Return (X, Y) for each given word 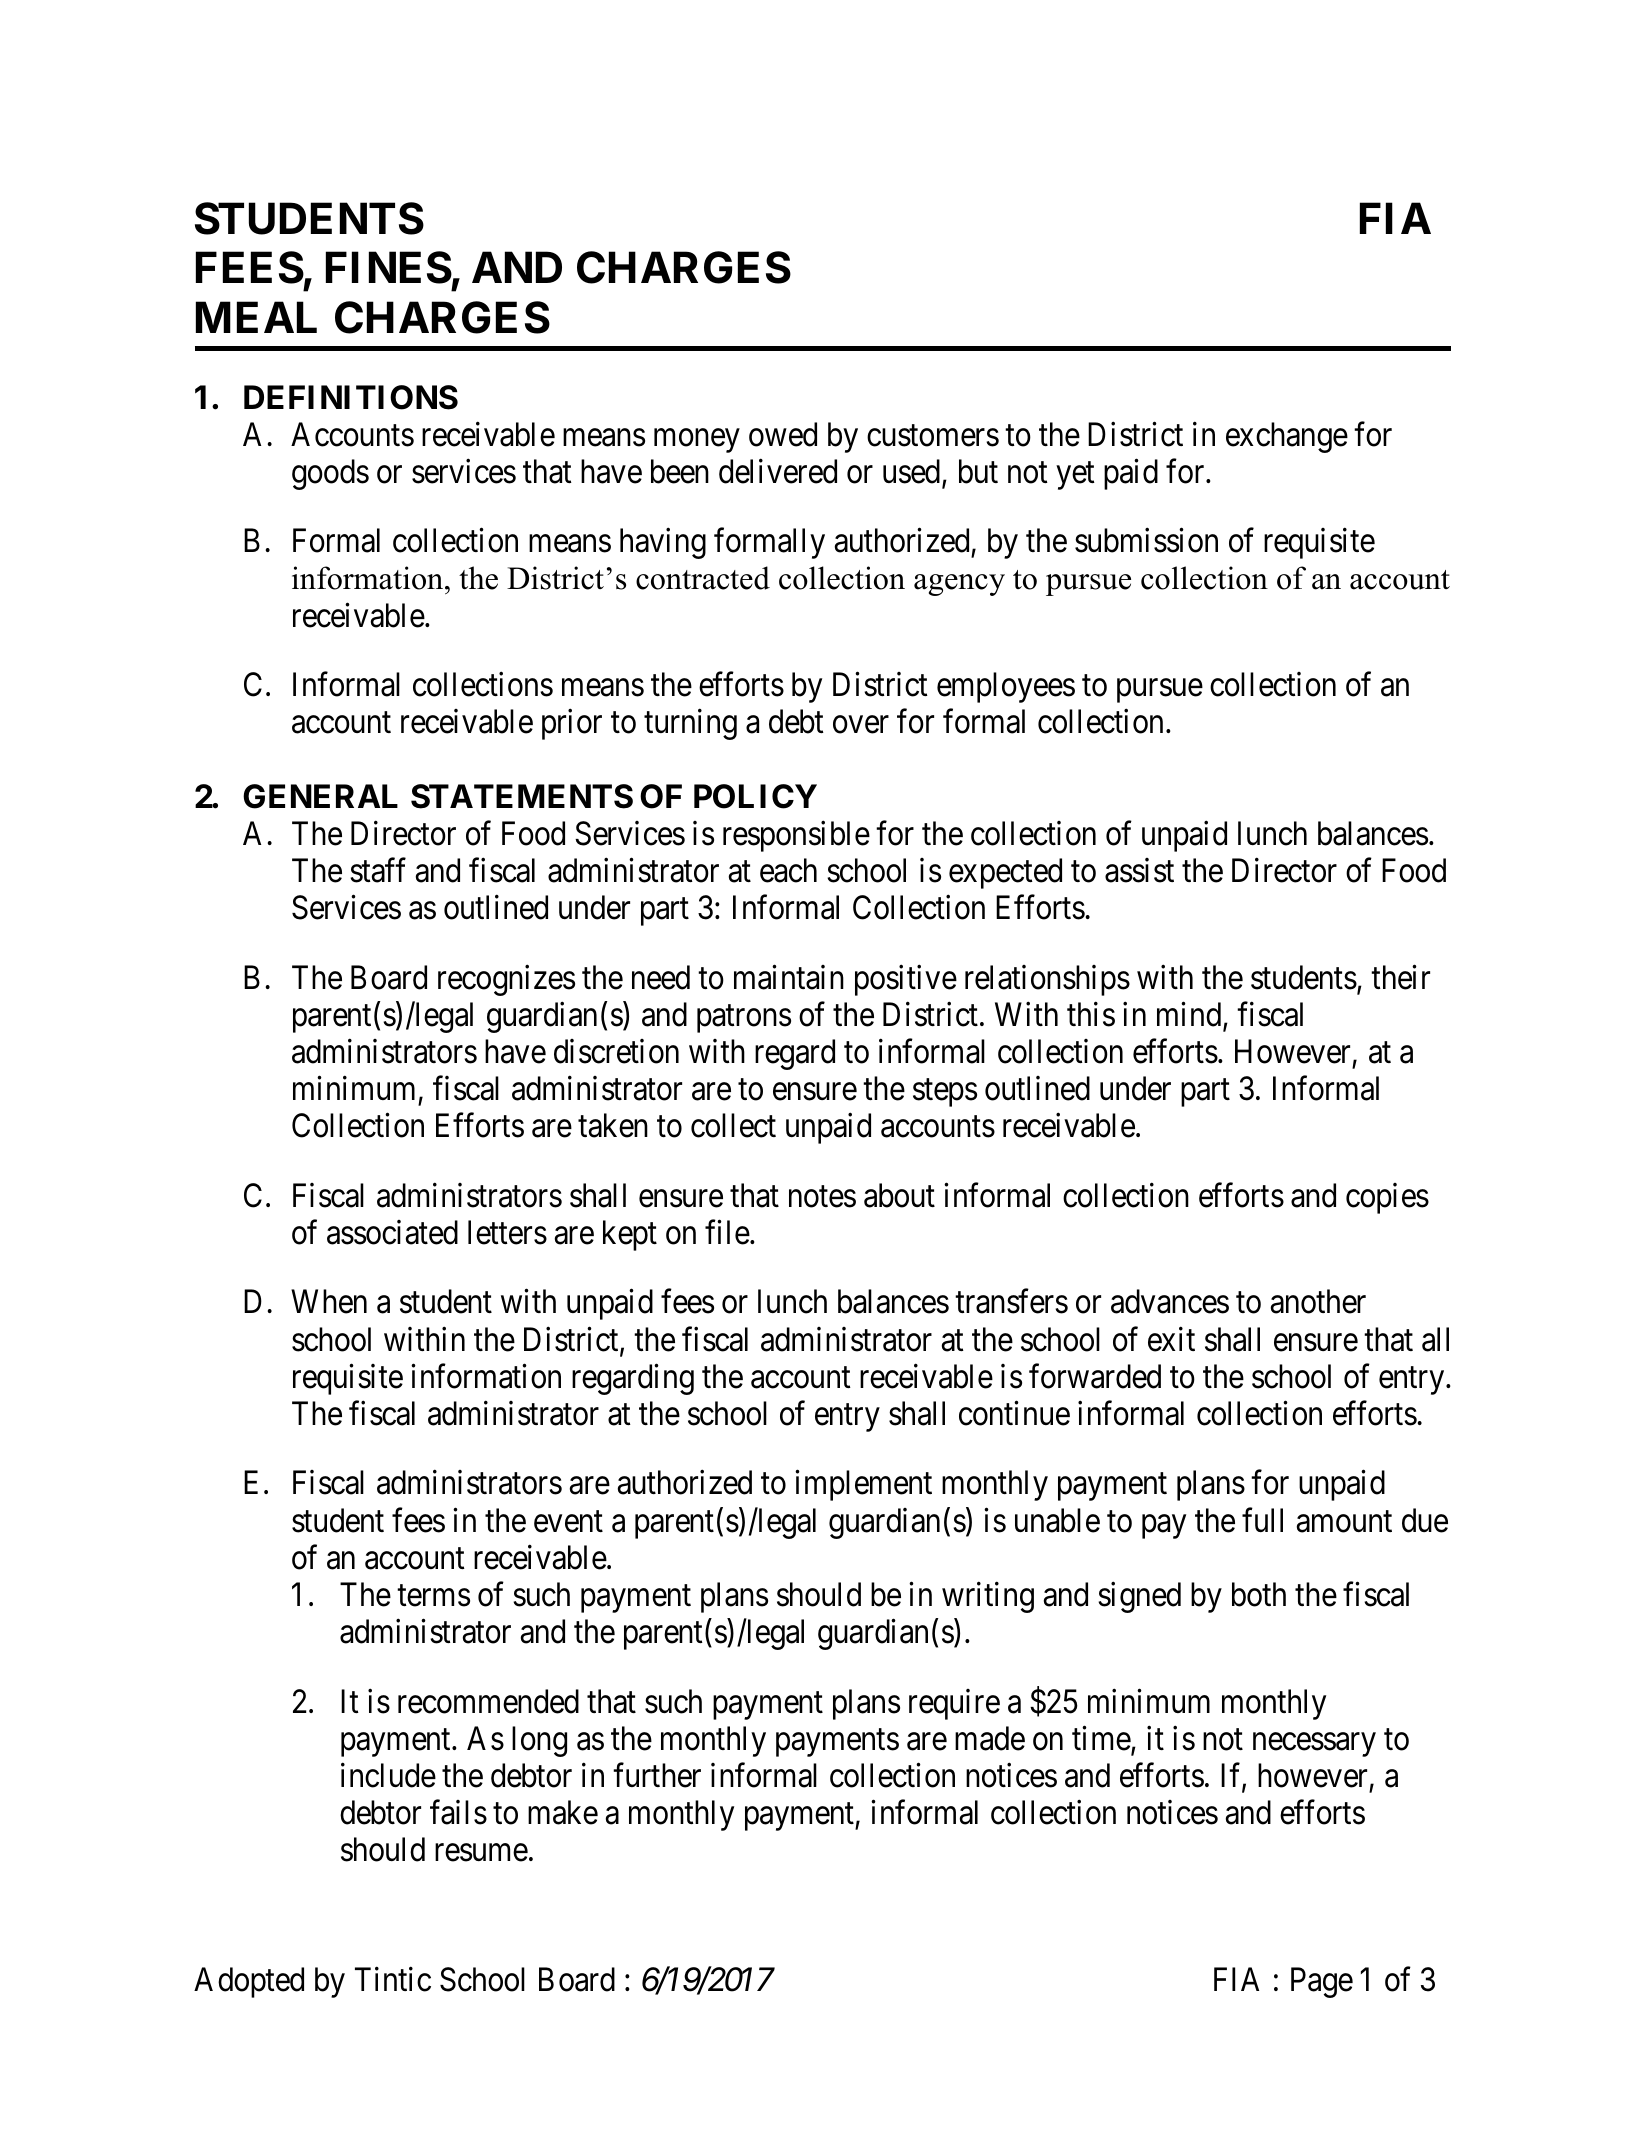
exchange (1287, 437)
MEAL (256, 317)
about (899, 1195)
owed (783, 434)
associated (392, 1232)
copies (1387, 1198)
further (657, 1775)
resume (481, 1853)
